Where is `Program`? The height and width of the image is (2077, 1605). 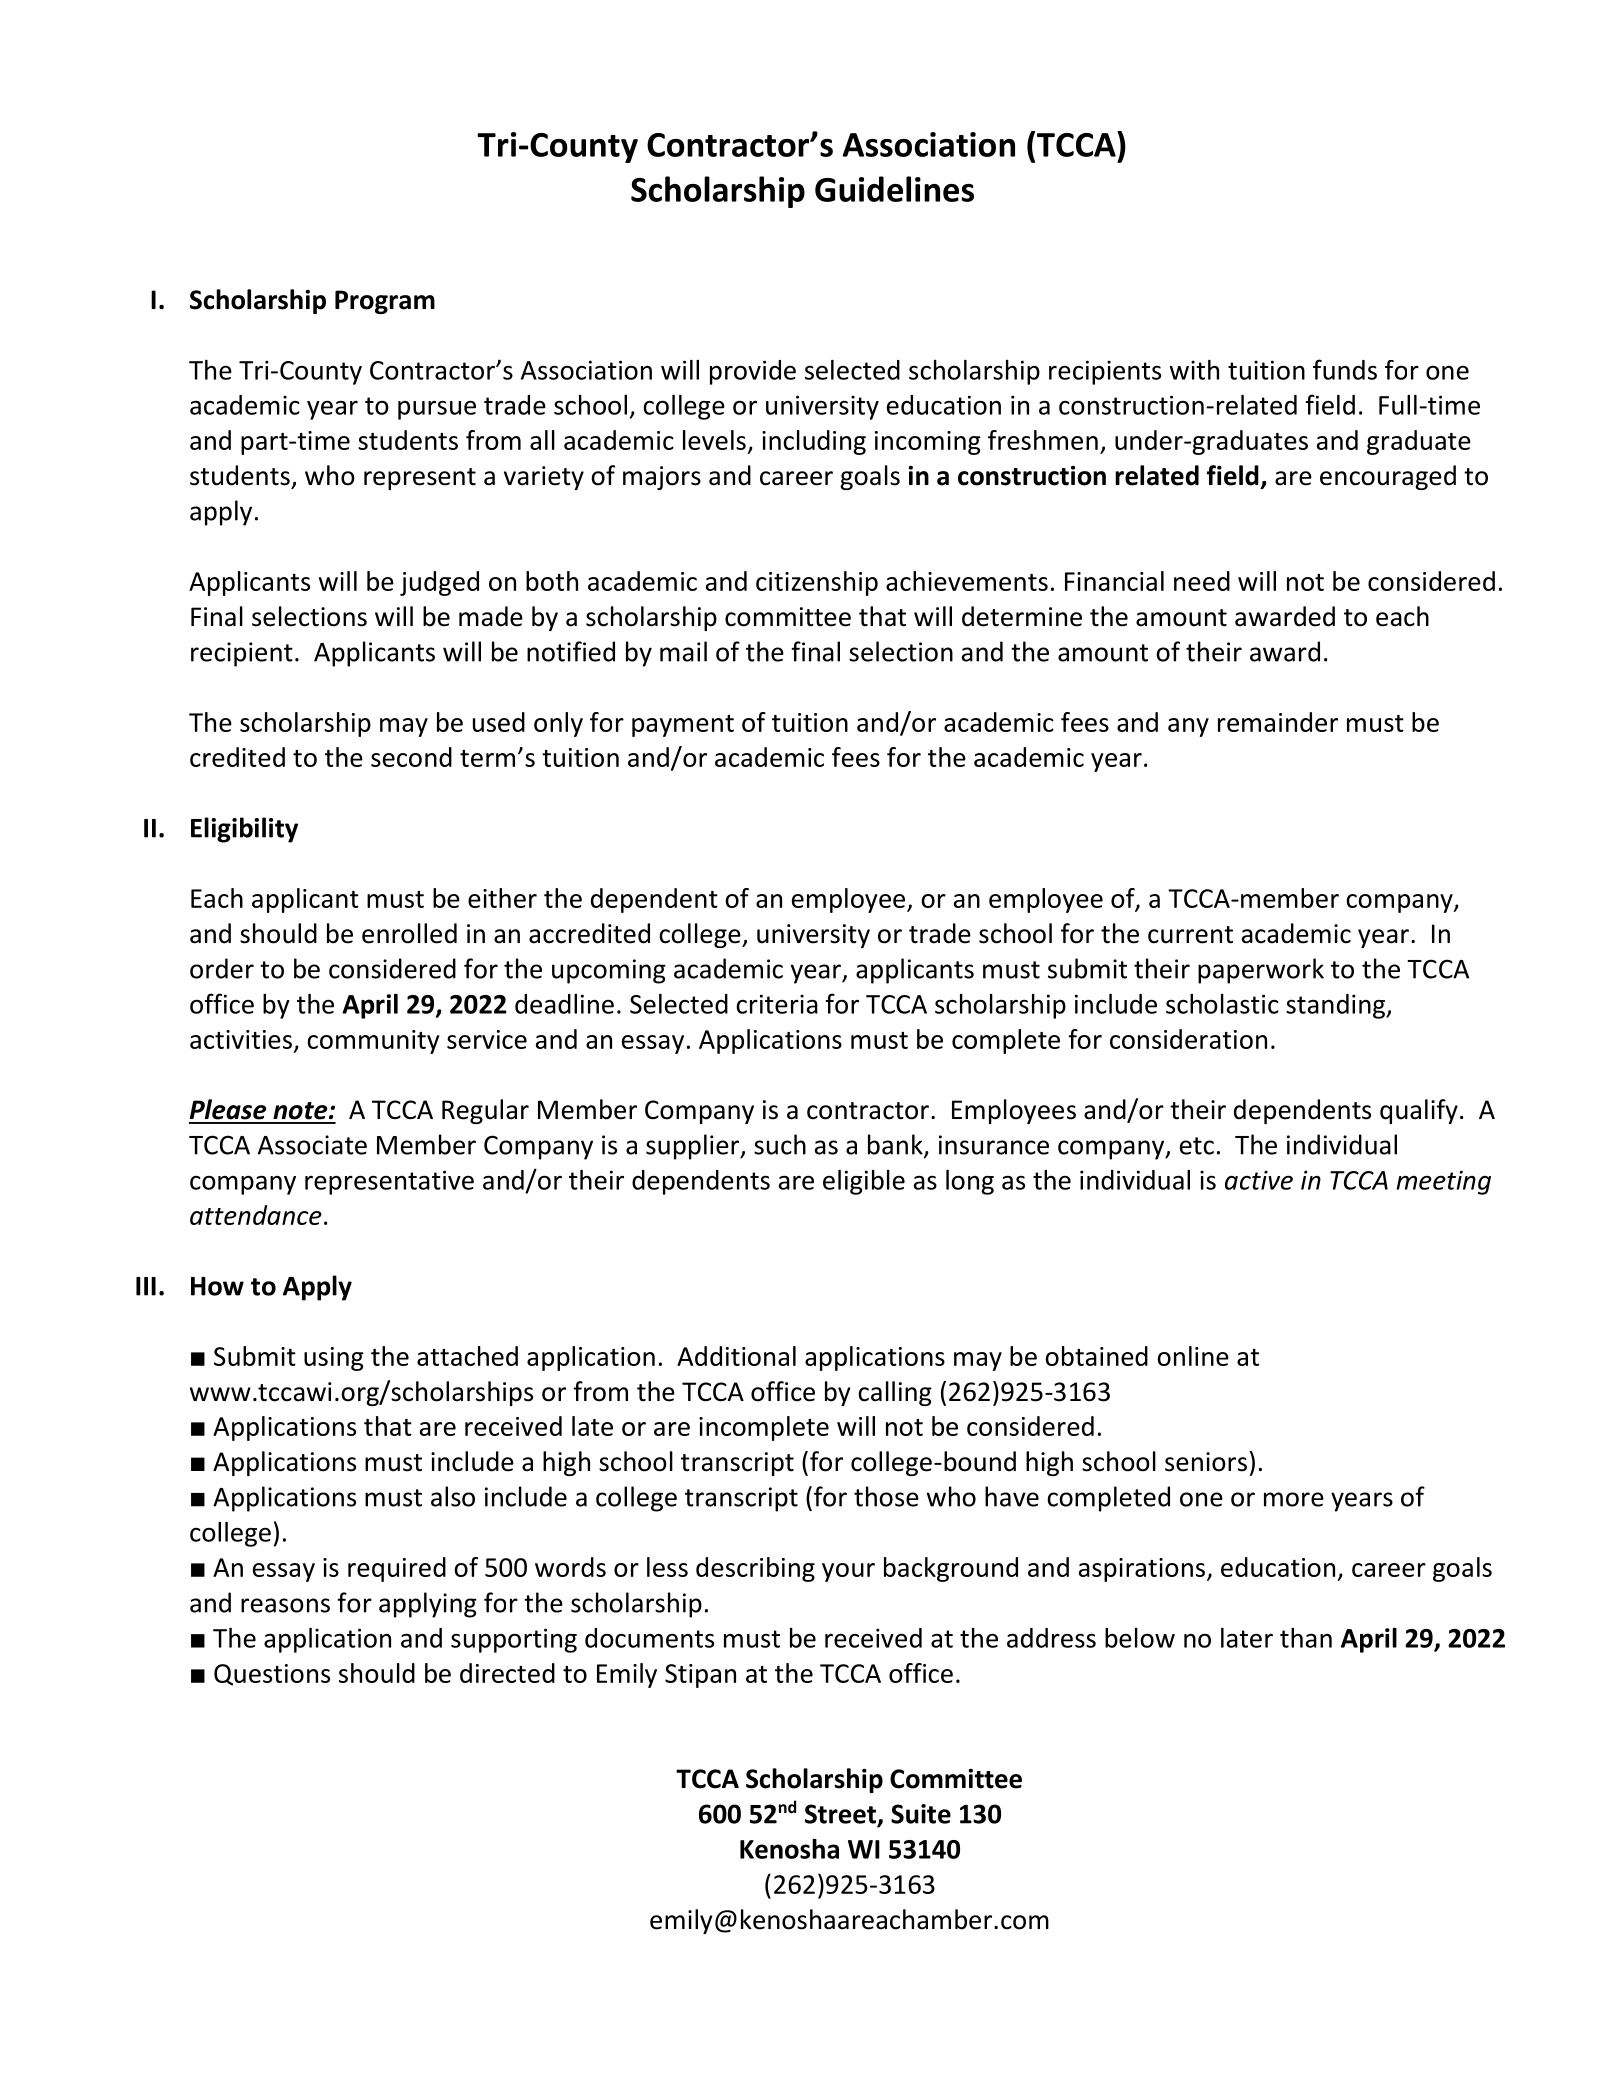 Program is located at coordinates (385, 302).
